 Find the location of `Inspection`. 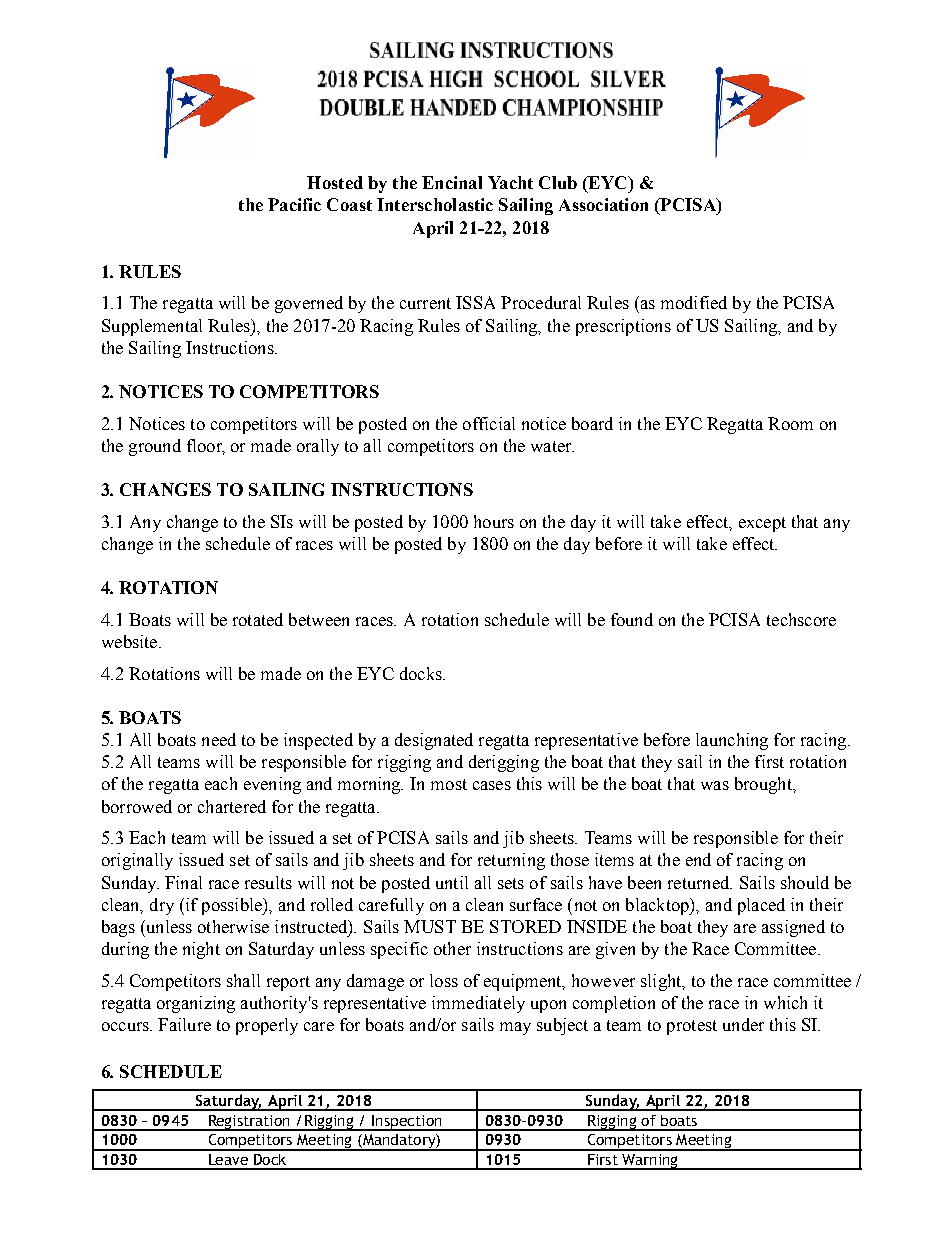

Inspection is located at coordinates (407, 1123).
